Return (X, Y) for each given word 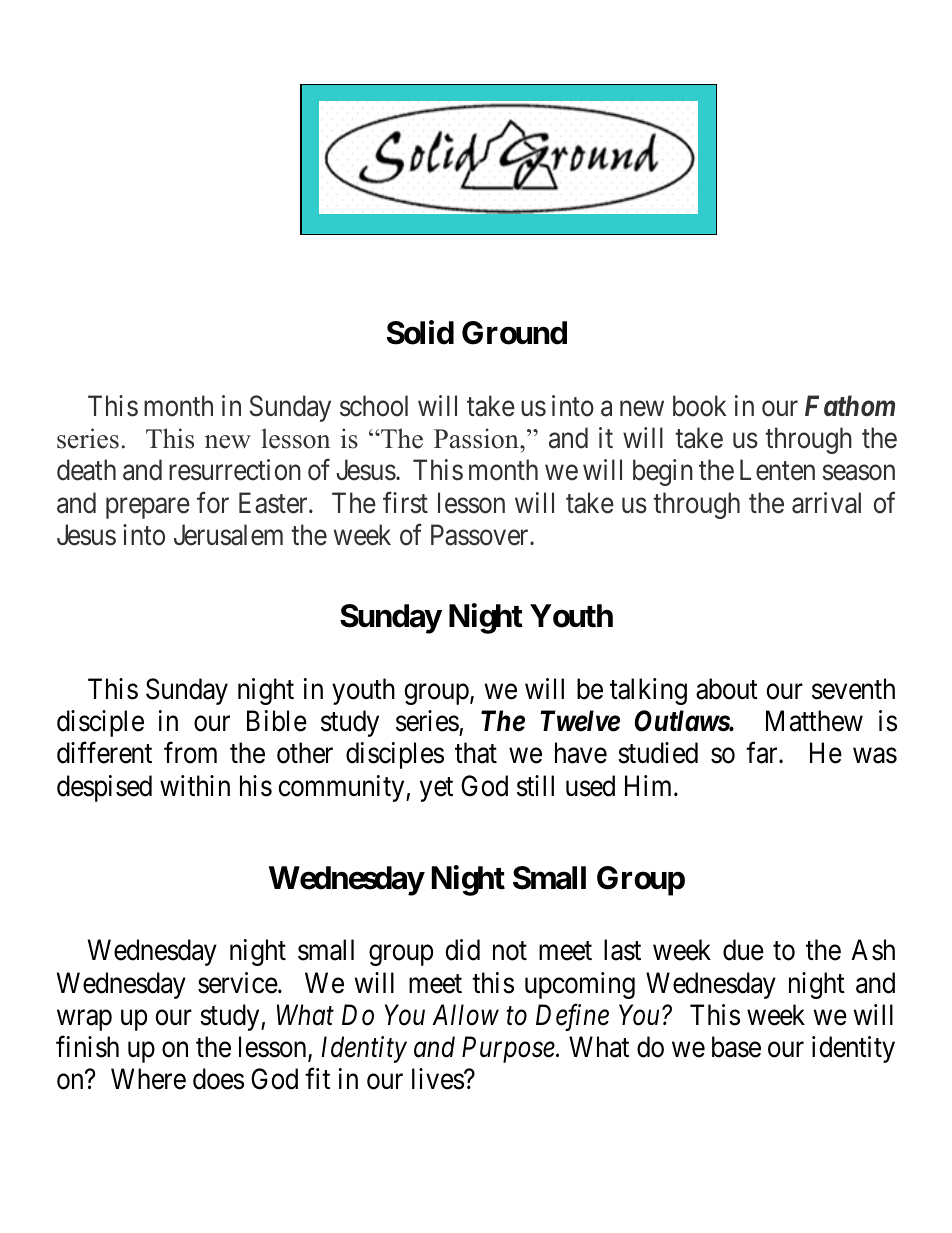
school (374, 406)
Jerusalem (228, 535)
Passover (481, 535)
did (462, 950)
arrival (826, 503)
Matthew (814, 721)
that (476, 753)
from (190, 753)
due (743, 950)
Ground (514, 333)
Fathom (850, 405)
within (195, 785)
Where (148, 1079)
